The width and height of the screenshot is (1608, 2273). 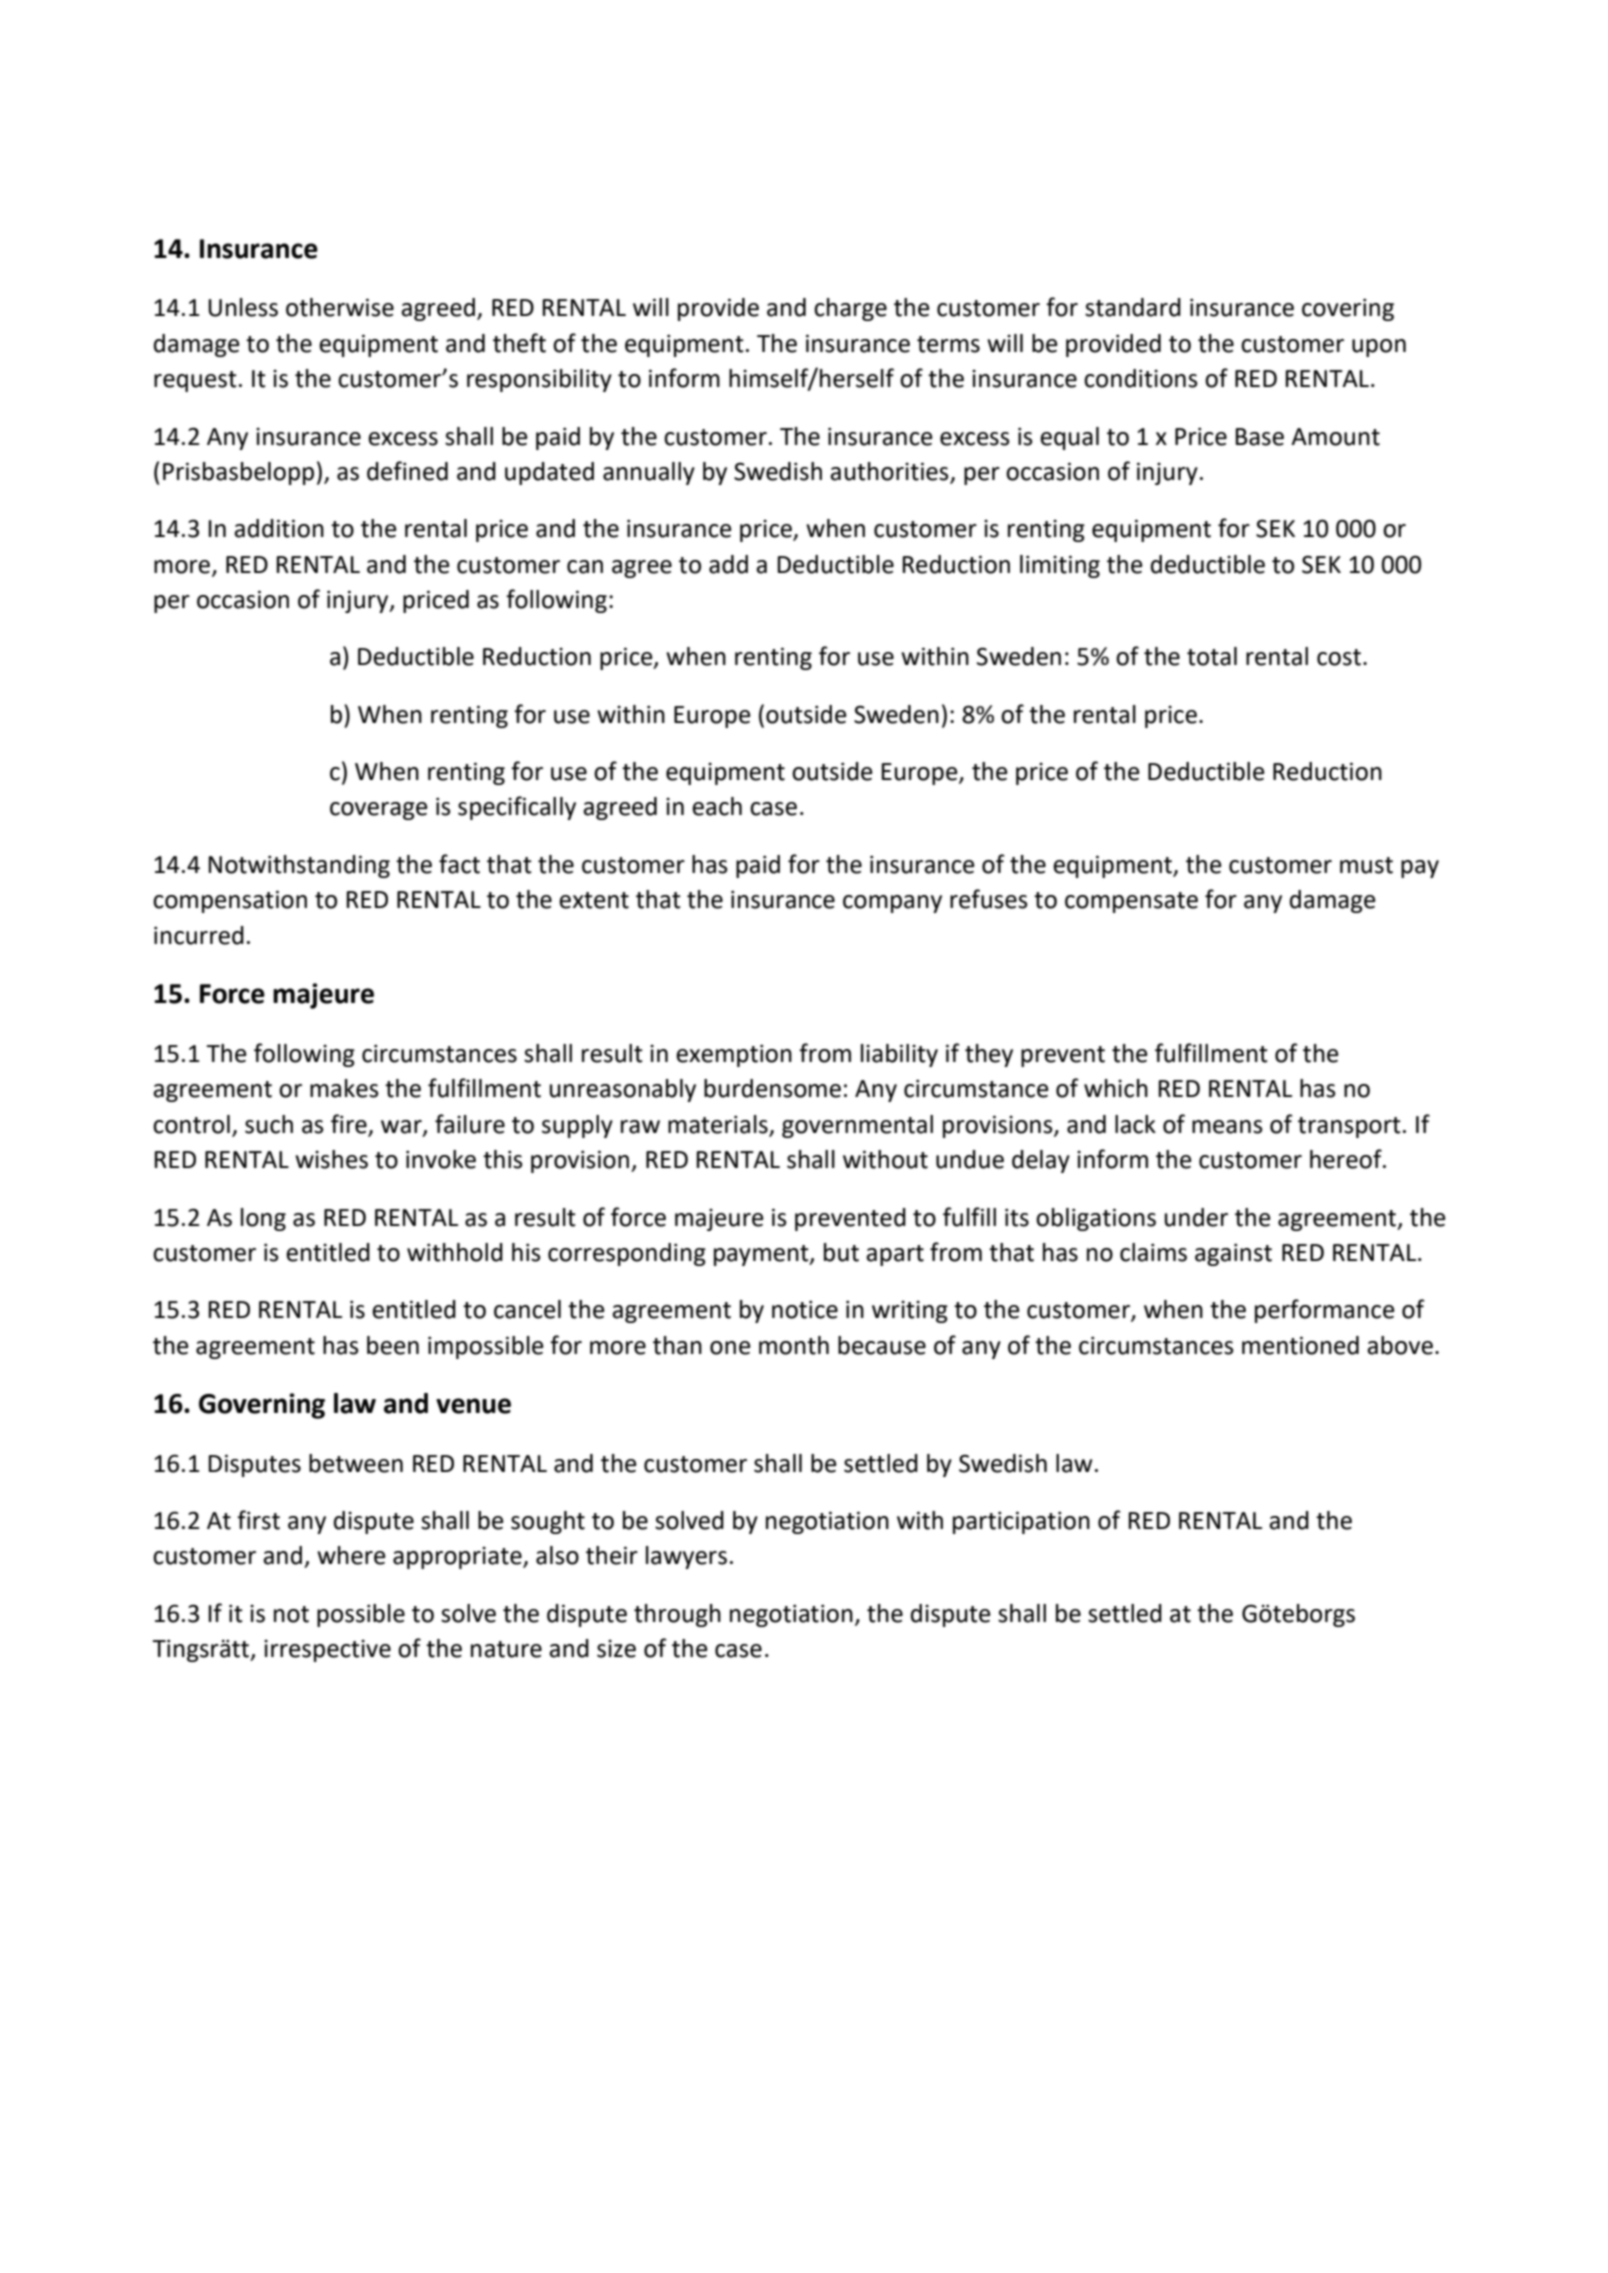 I want to click on covering, so click(x=1348, y=309).
